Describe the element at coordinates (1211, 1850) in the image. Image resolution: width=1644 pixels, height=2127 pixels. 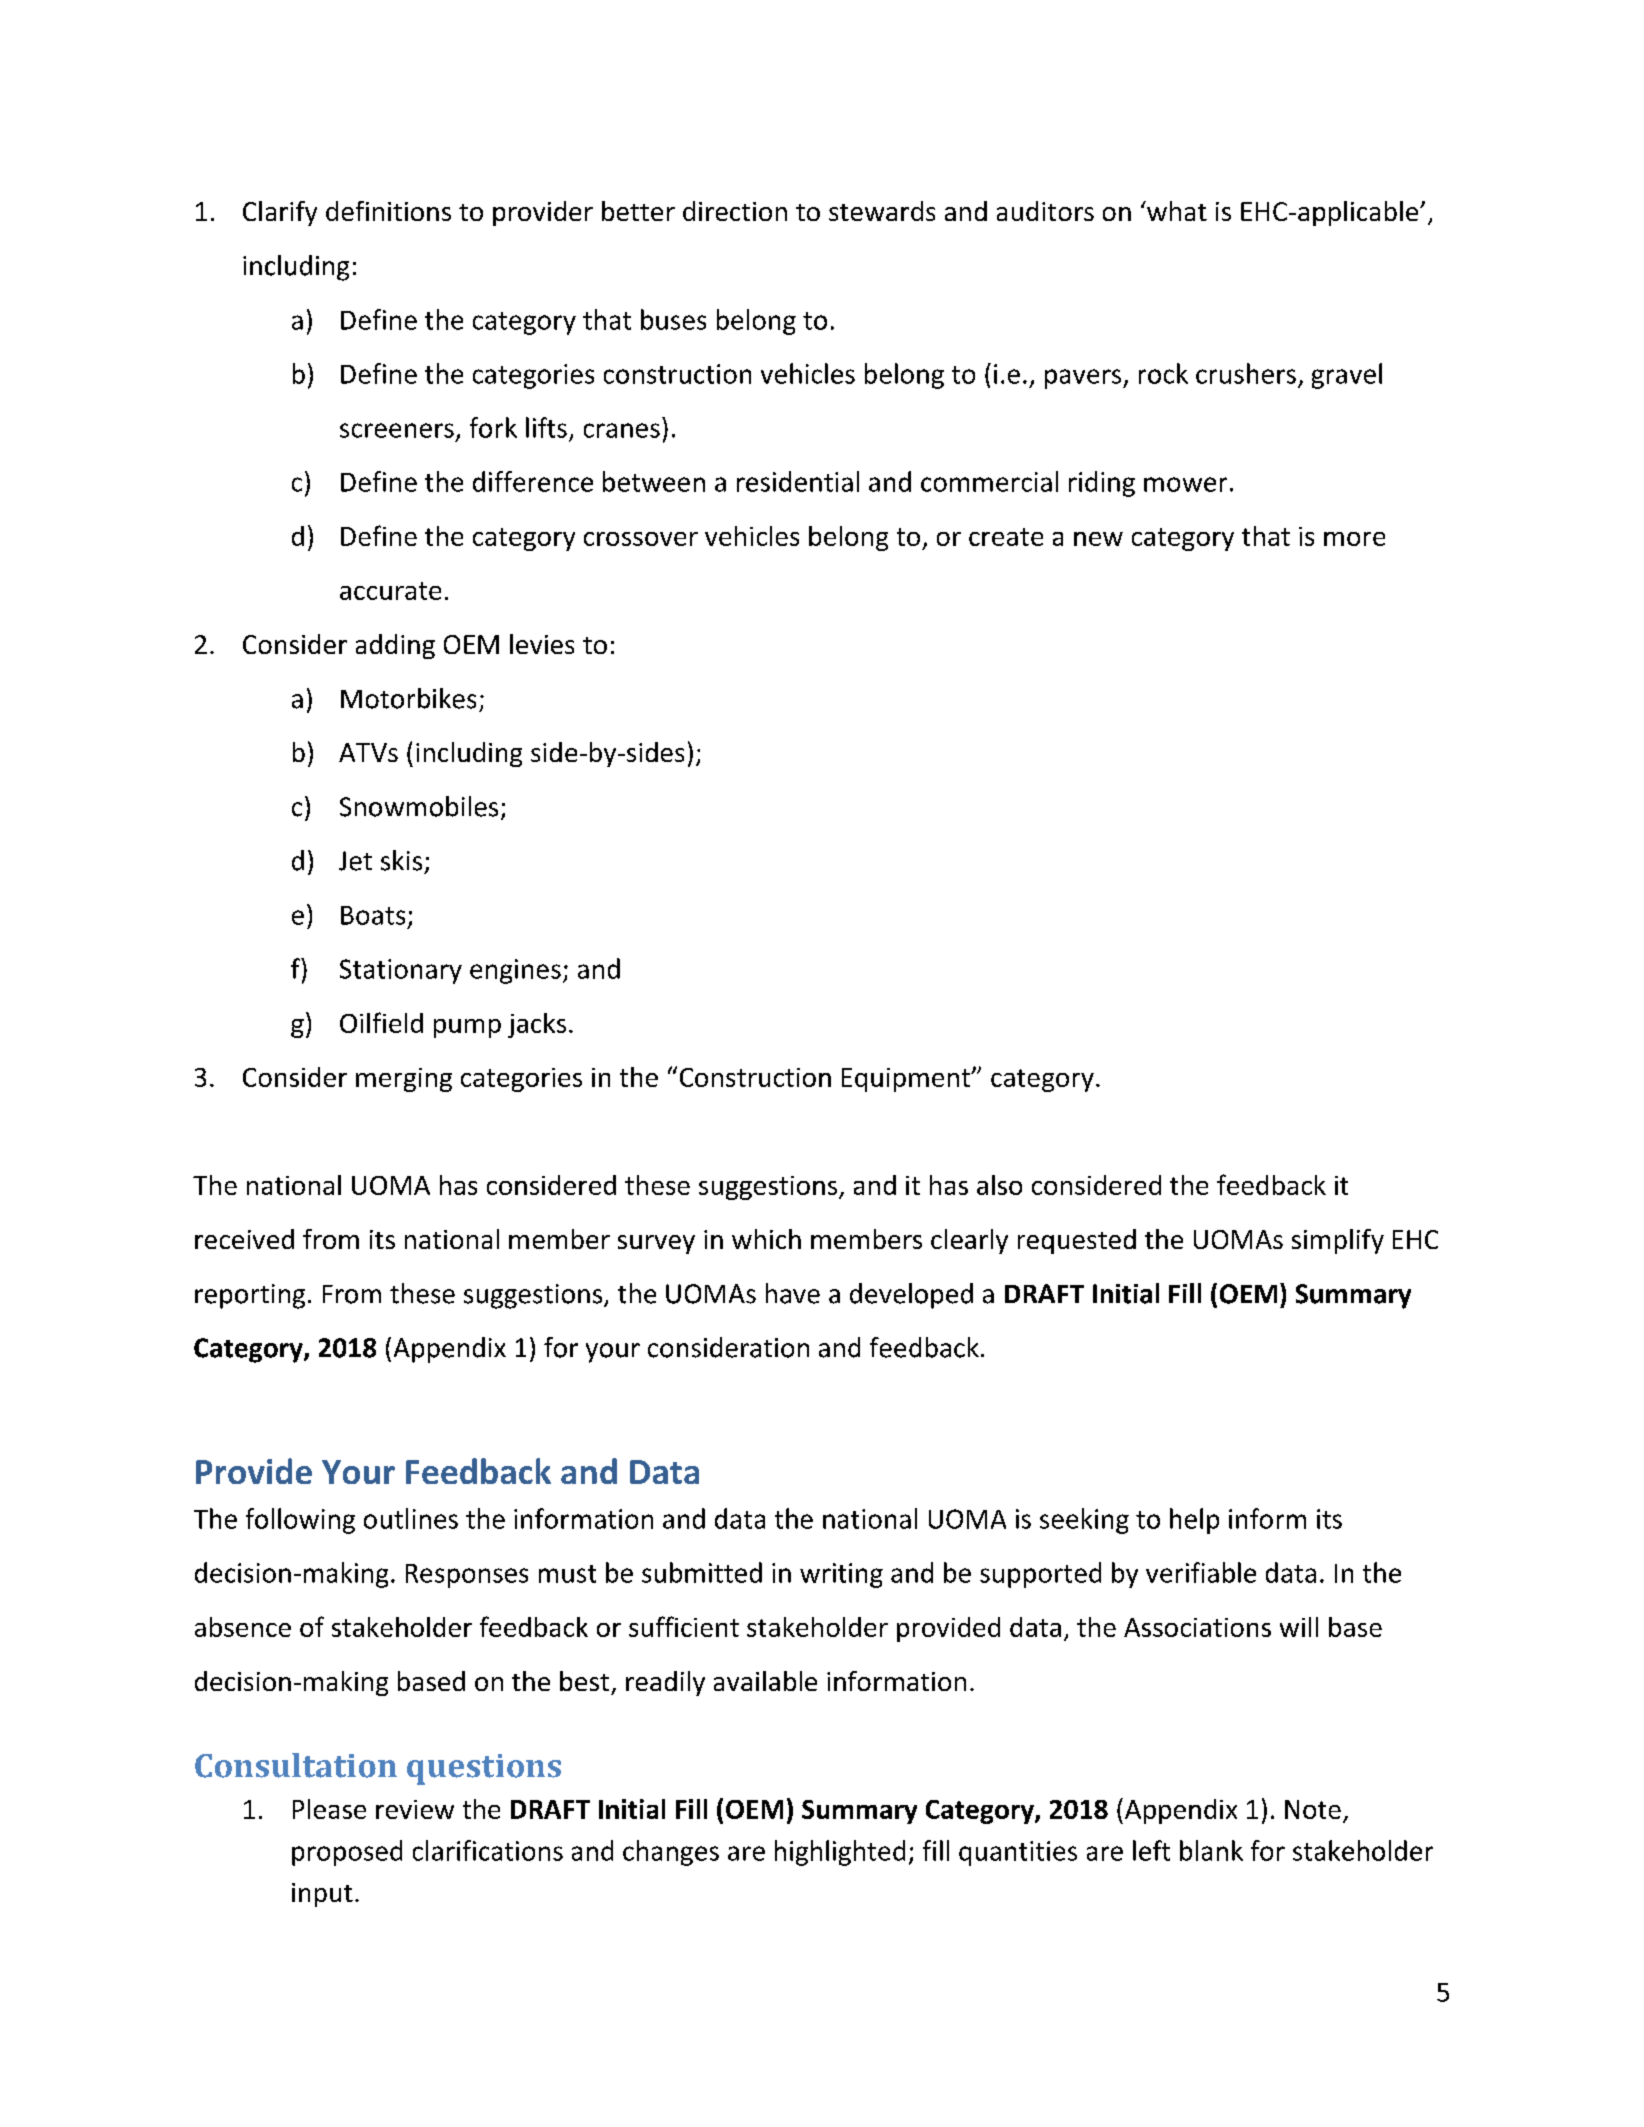
I see `blank` at that location.
